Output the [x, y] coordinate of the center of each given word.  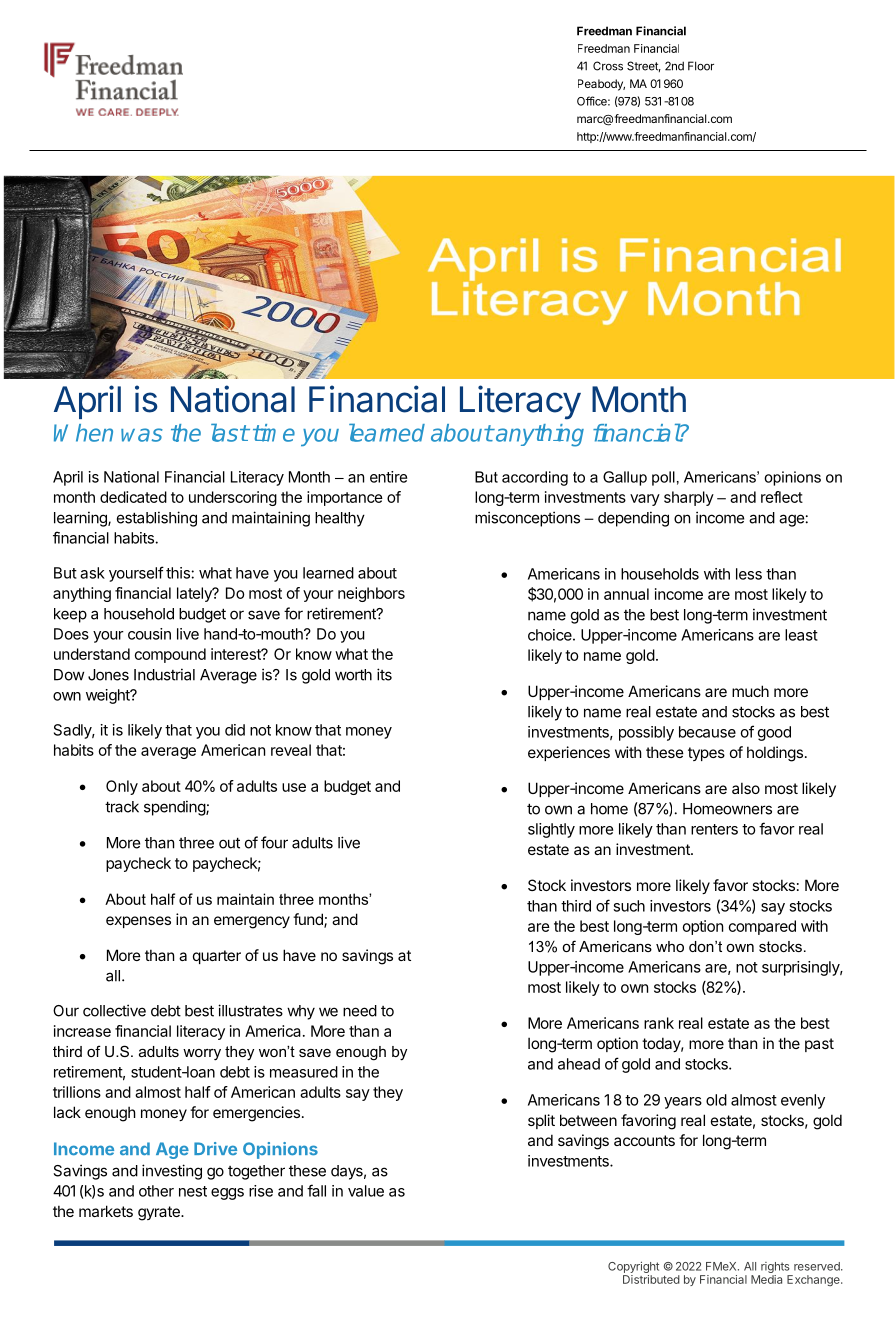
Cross [608, 66]
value [366, 1191]
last [230, 432]
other [156, 1191]
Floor [701, 66]
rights [775, 1267]
